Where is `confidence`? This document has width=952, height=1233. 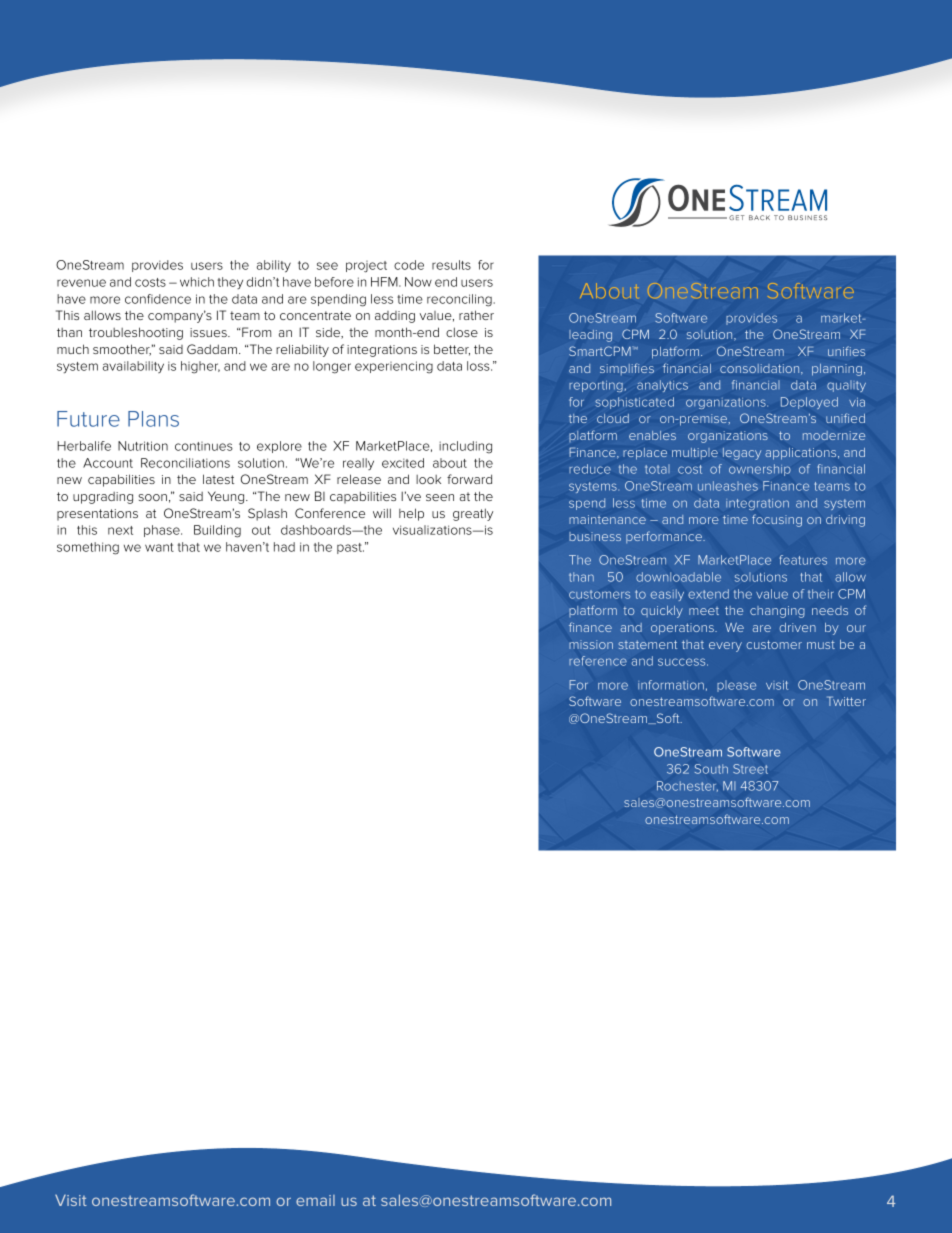
confidence is located at coordinates (158, 299).
